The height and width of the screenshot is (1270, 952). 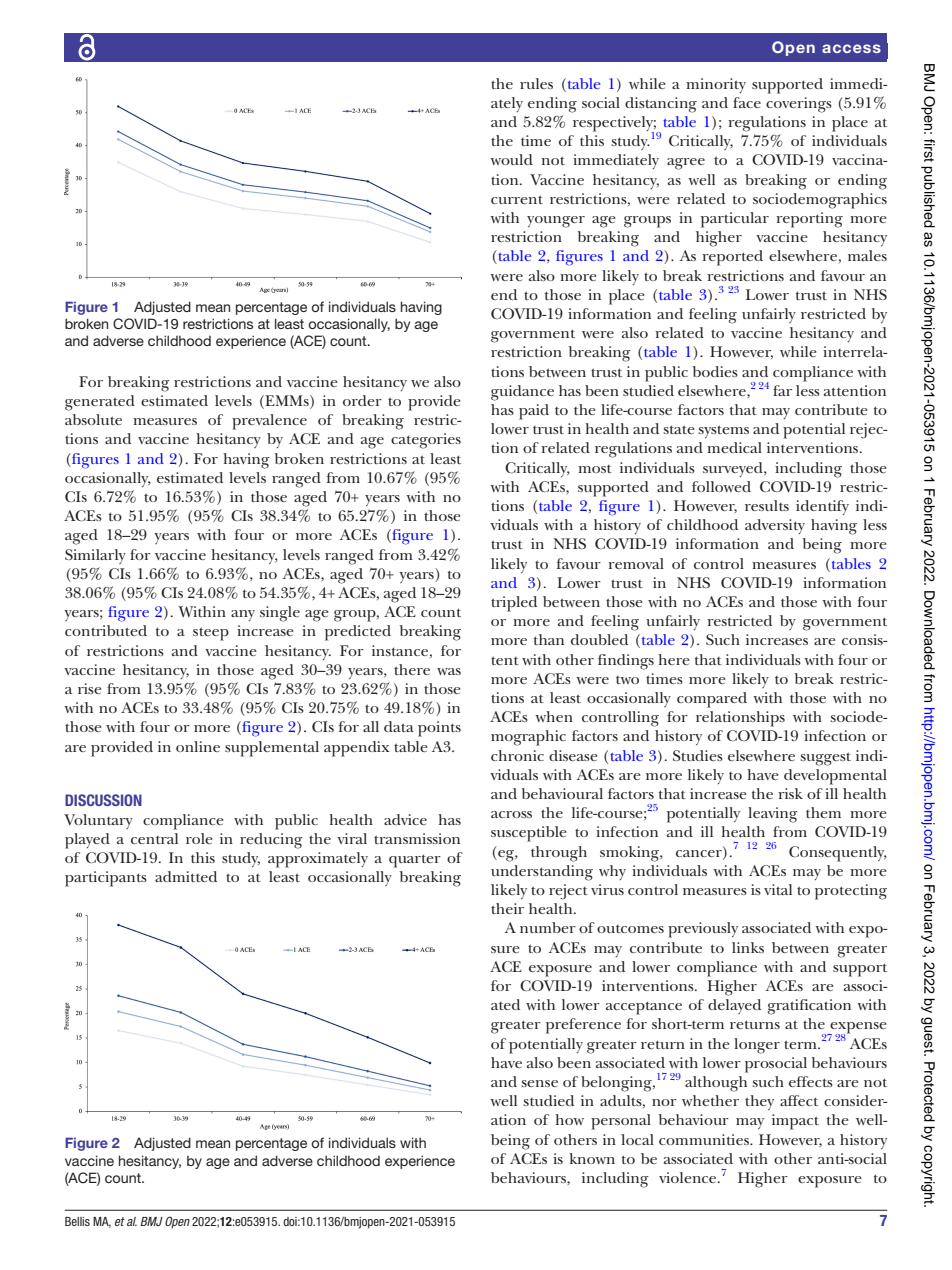 What do you see at coordinates (536, 83) in the screenshot?
I see `rules` at bounding box center [536, 83].
